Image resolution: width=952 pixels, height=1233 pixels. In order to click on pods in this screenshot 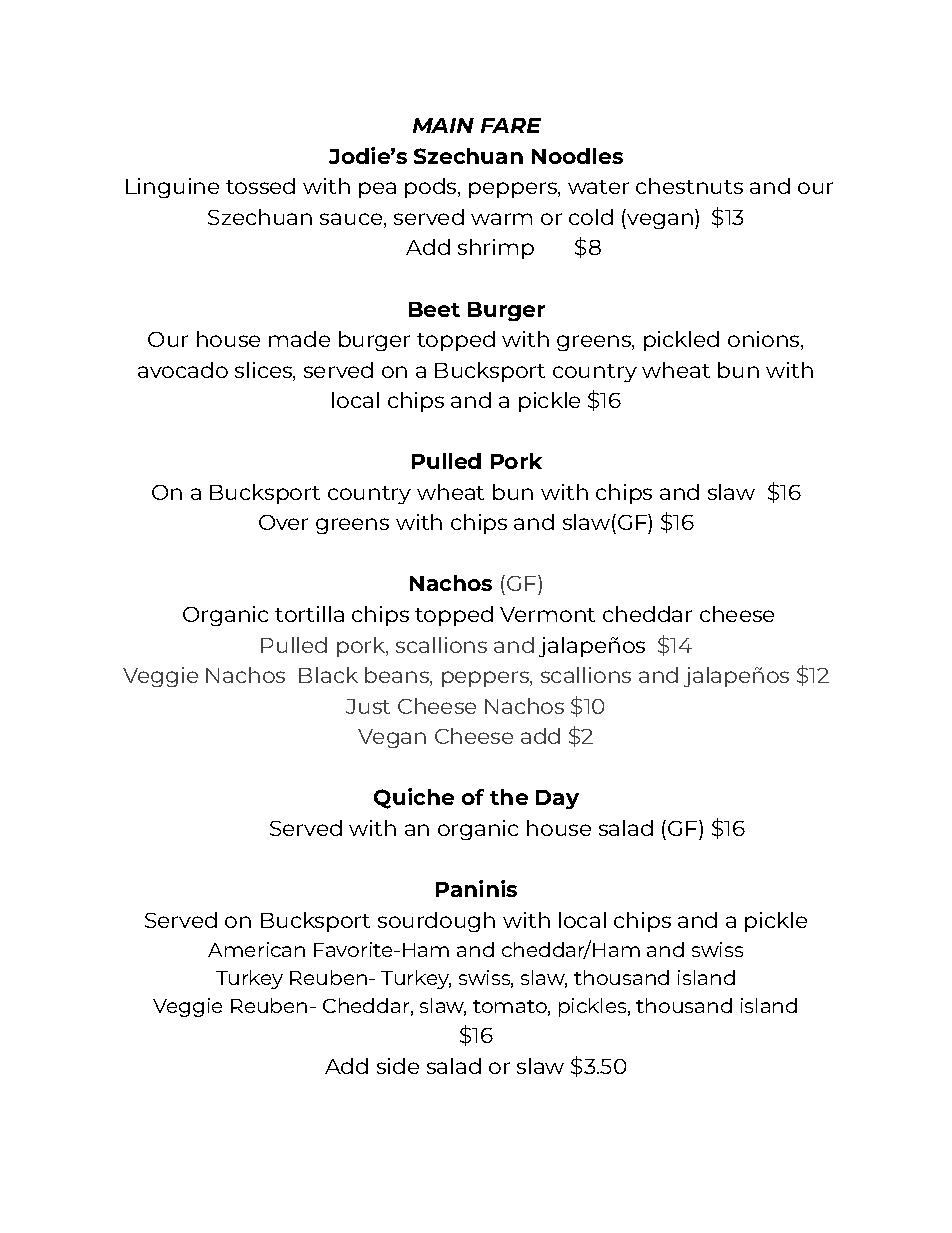, I will do `click(432, 188)`.
